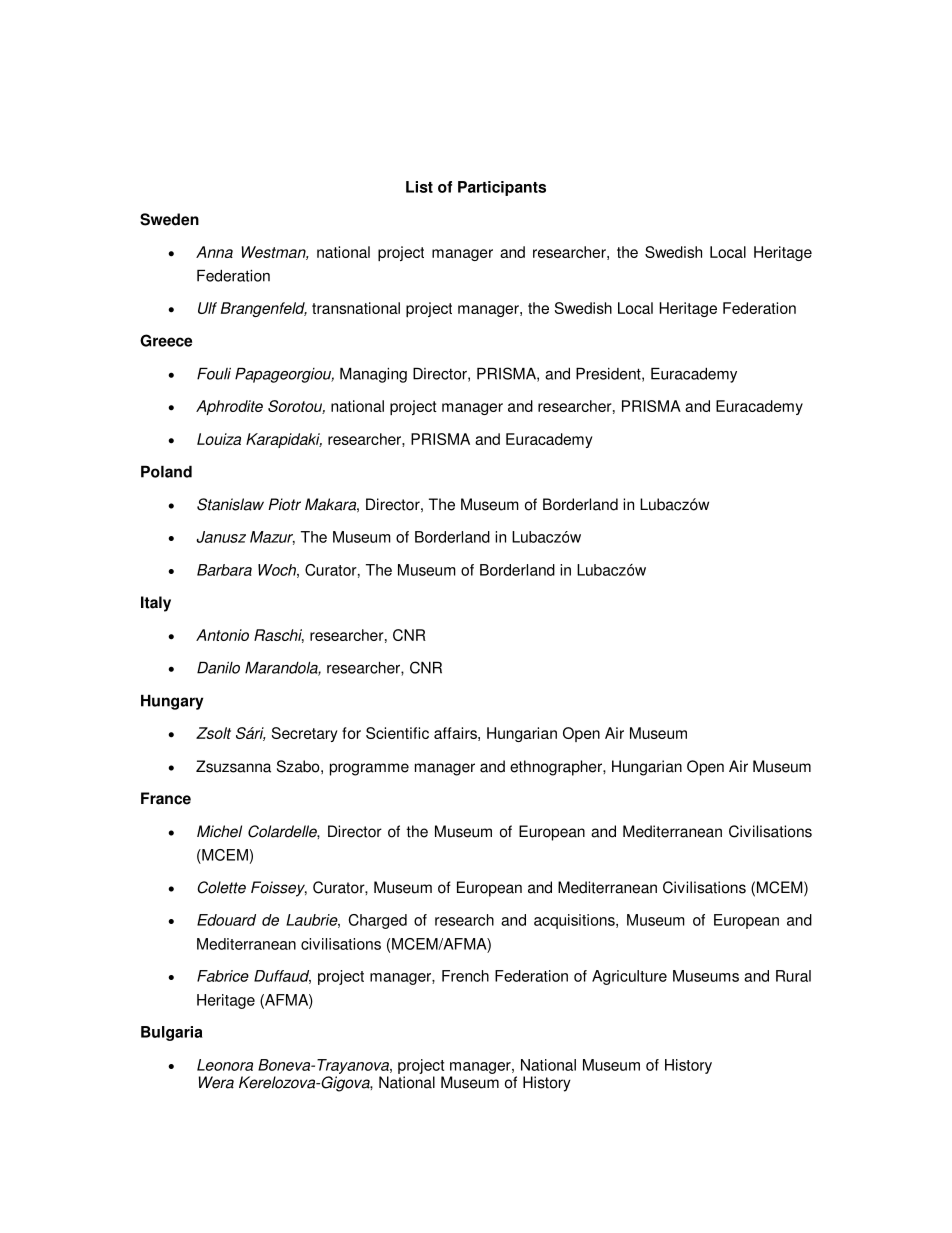 This page has width=952, height=1233. What do you see at coordinates (373, 375) in the page?
I see `Managing` at bounding box center [373, 375].
